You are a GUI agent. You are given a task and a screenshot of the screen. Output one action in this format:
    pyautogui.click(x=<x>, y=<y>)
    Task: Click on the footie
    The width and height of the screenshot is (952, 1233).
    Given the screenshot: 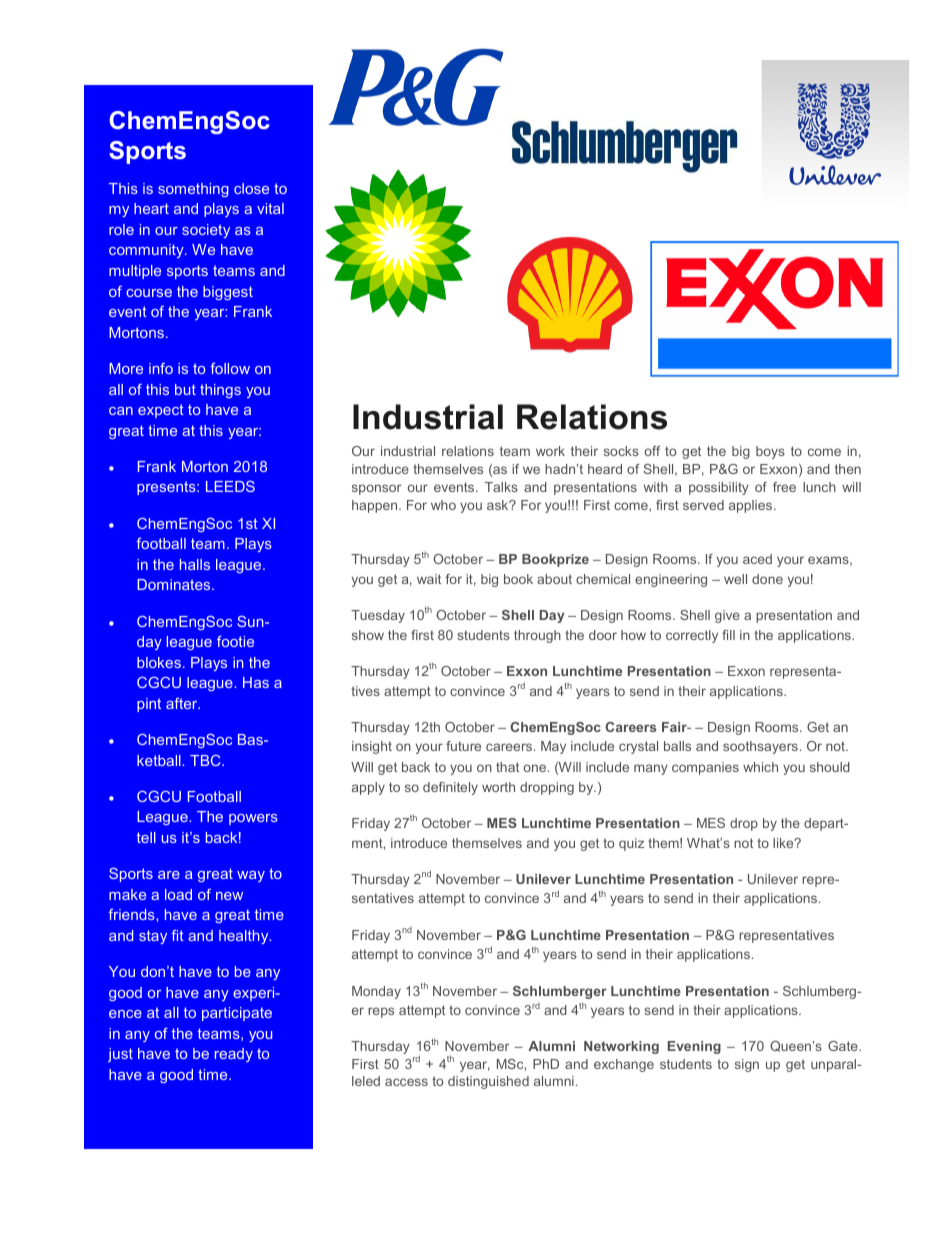 What is the action you would take?
    pyautogui.click(x=235, y=641)
